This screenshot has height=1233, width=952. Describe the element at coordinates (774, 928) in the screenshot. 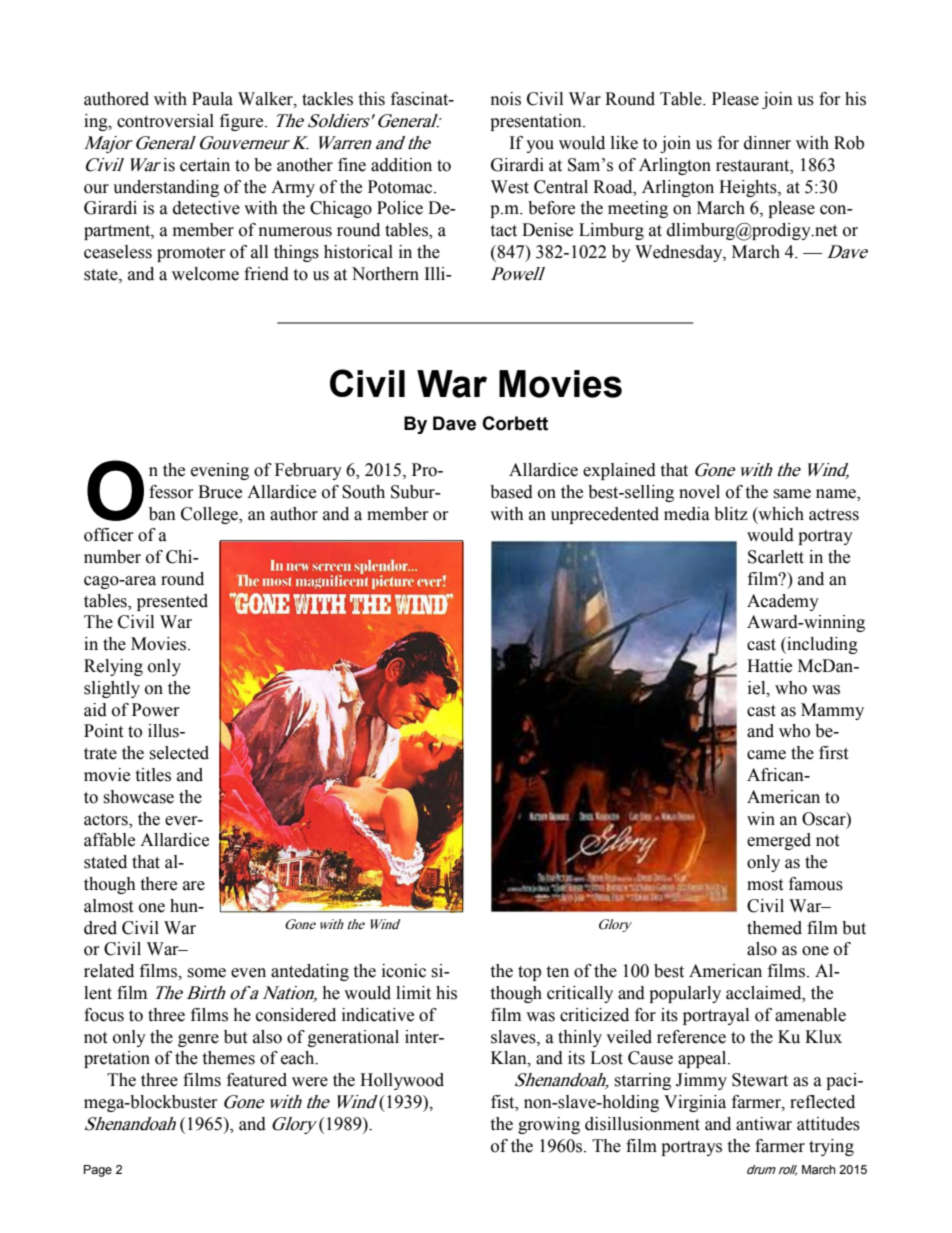

I see `themed` at that location.
